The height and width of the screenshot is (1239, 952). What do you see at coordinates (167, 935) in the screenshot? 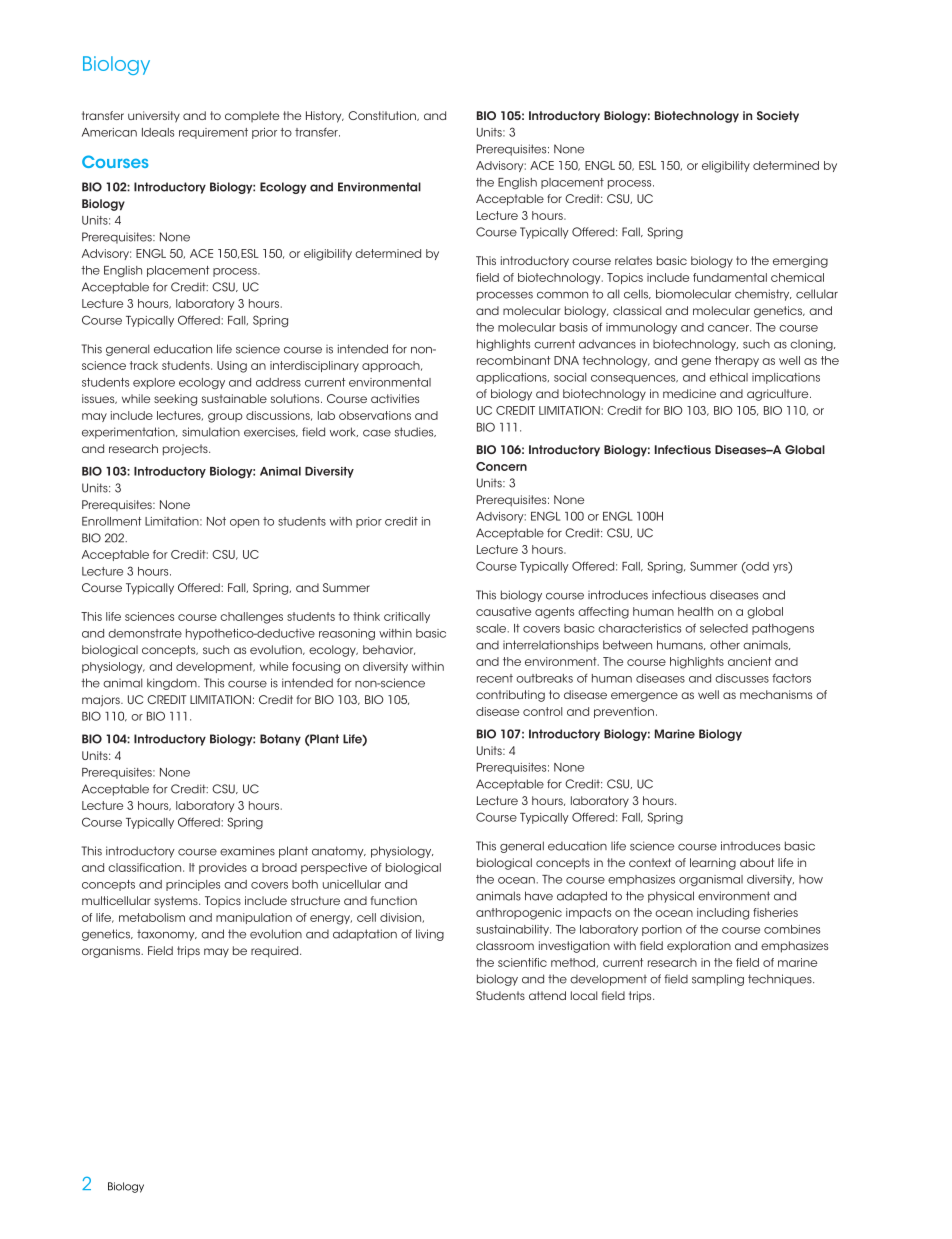
I see `taxonomy` at bounding box center [167, 935].
